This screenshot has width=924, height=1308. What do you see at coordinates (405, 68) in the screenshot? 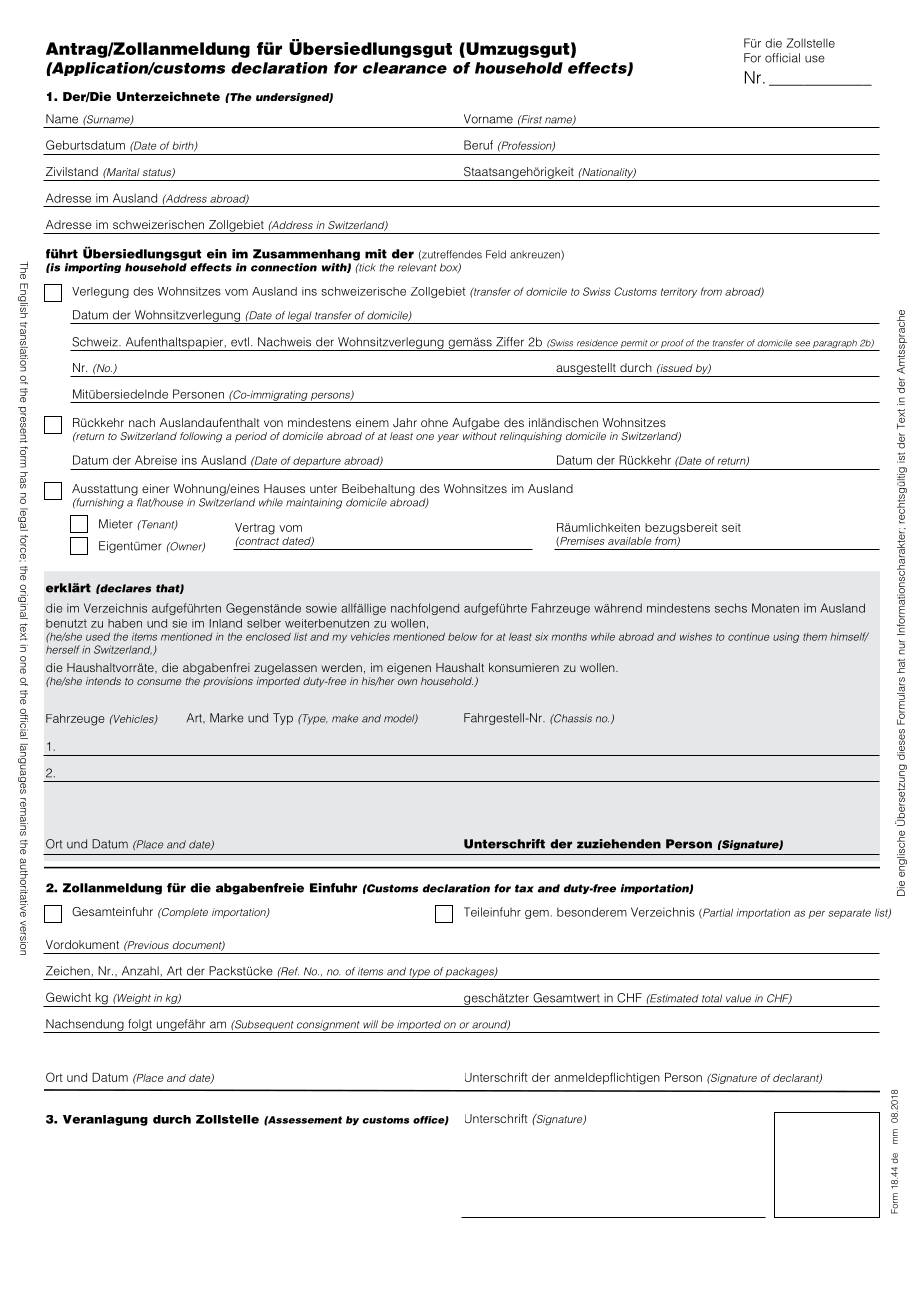
I see `clearance` at bounding box center [405, 68].
